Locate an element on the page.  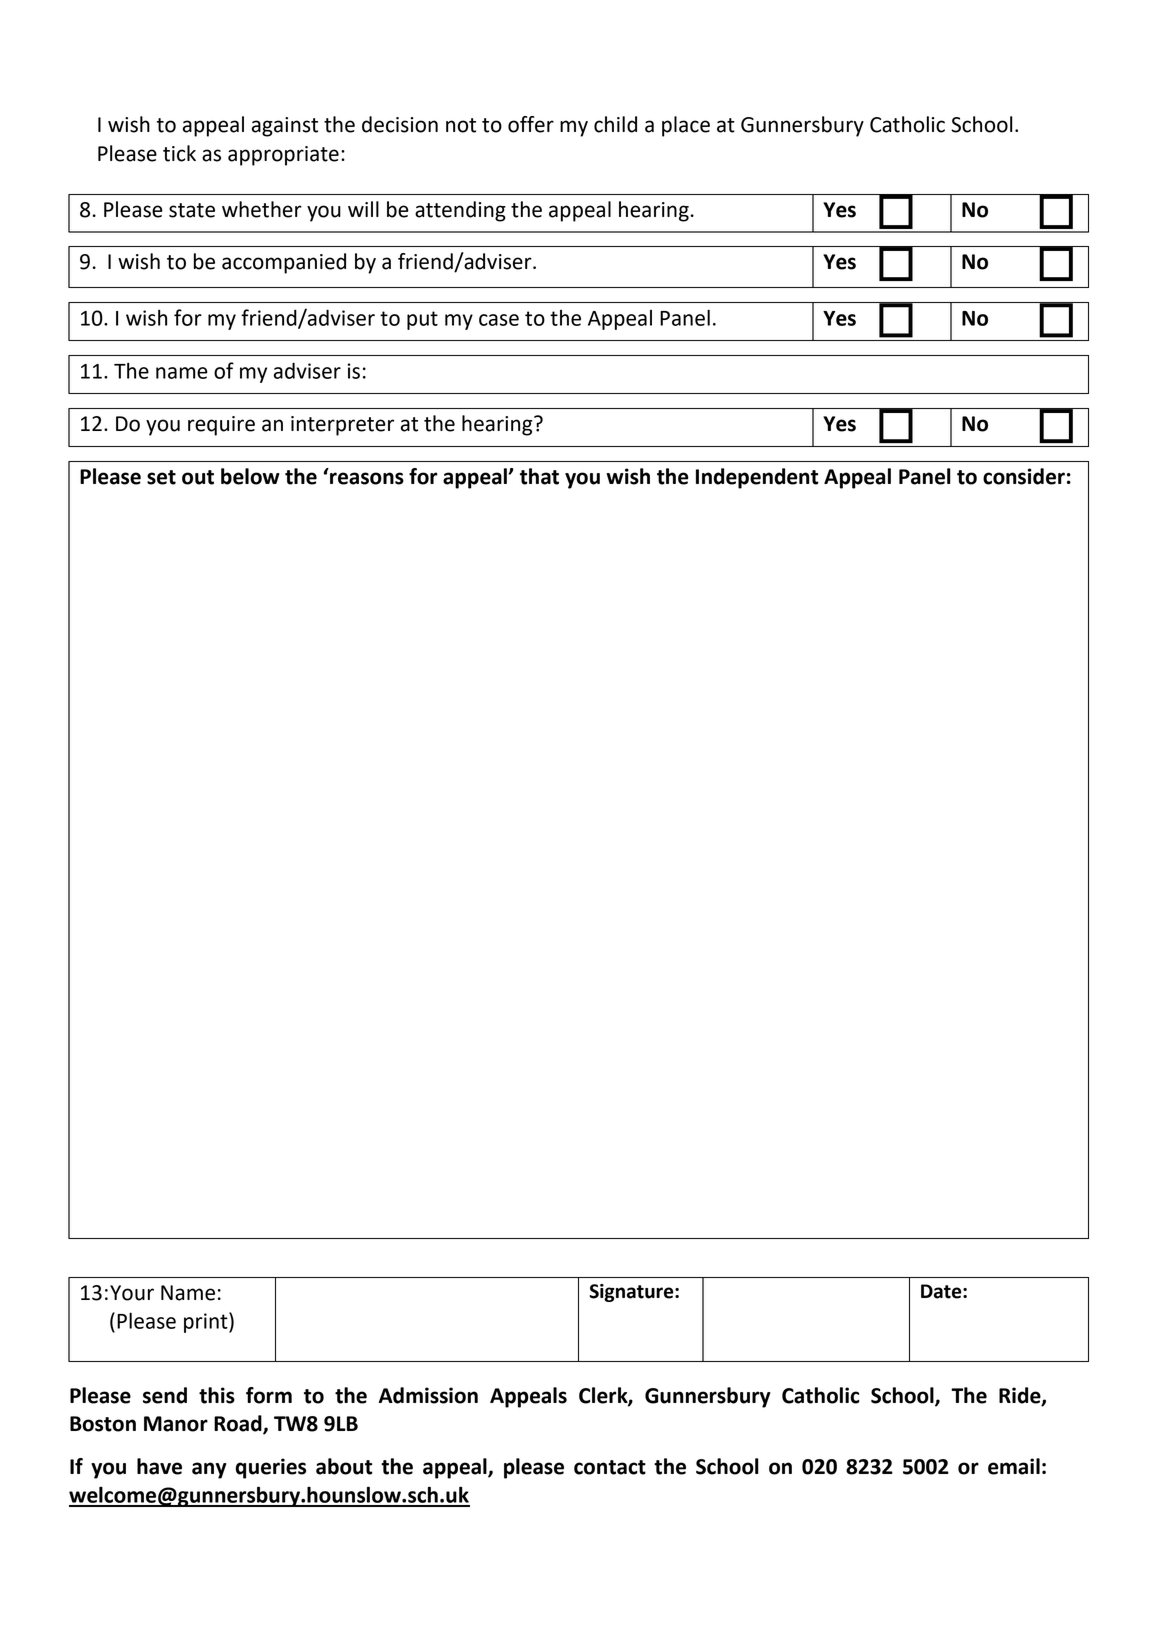
Date is located at coordinates (942, 1291).
